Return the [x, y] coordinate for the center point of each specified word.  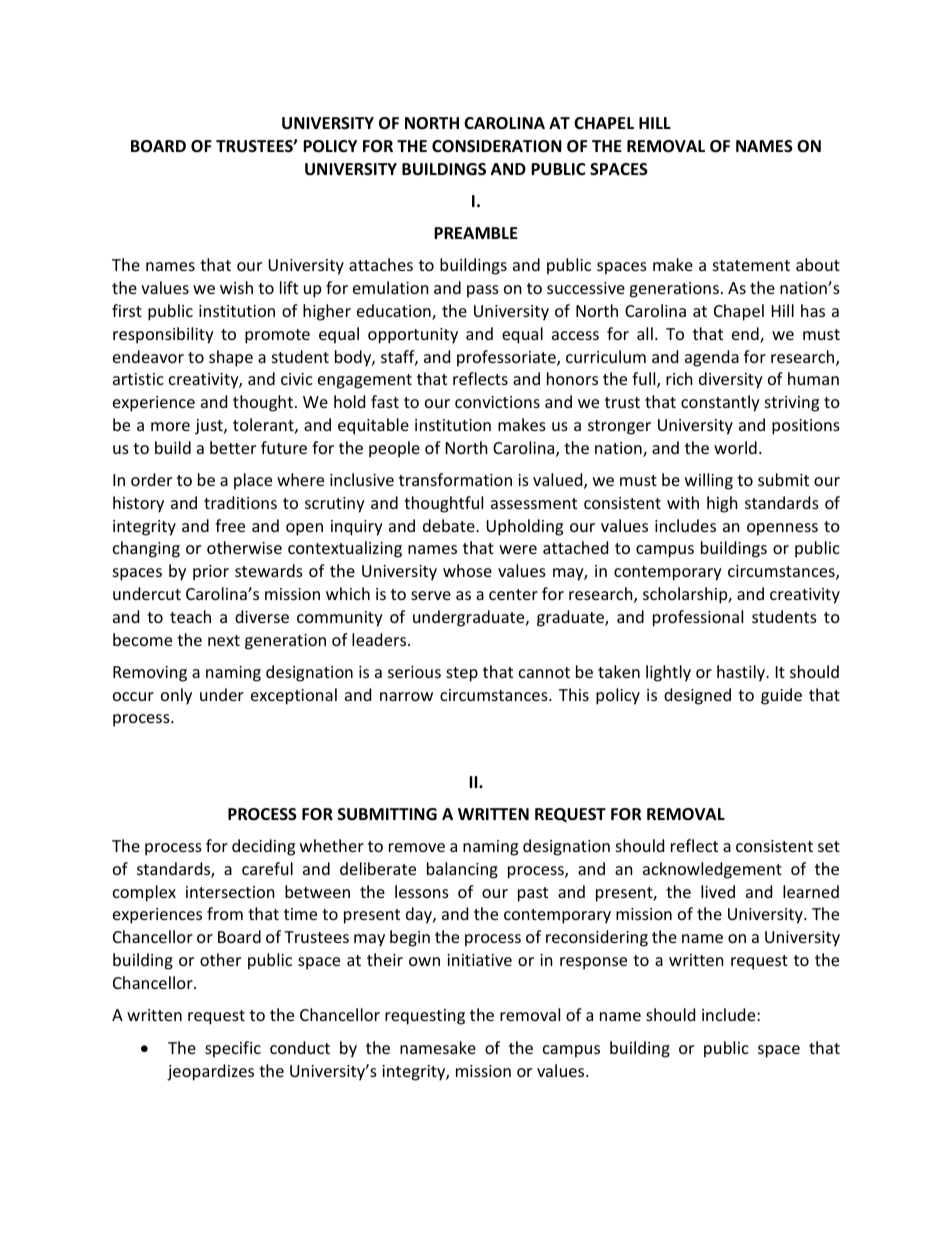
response [593, 963]
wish [236, 287]
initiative [479, 960]
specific [233, 1049]
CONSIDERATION [497, 146]
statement [751, 265]
